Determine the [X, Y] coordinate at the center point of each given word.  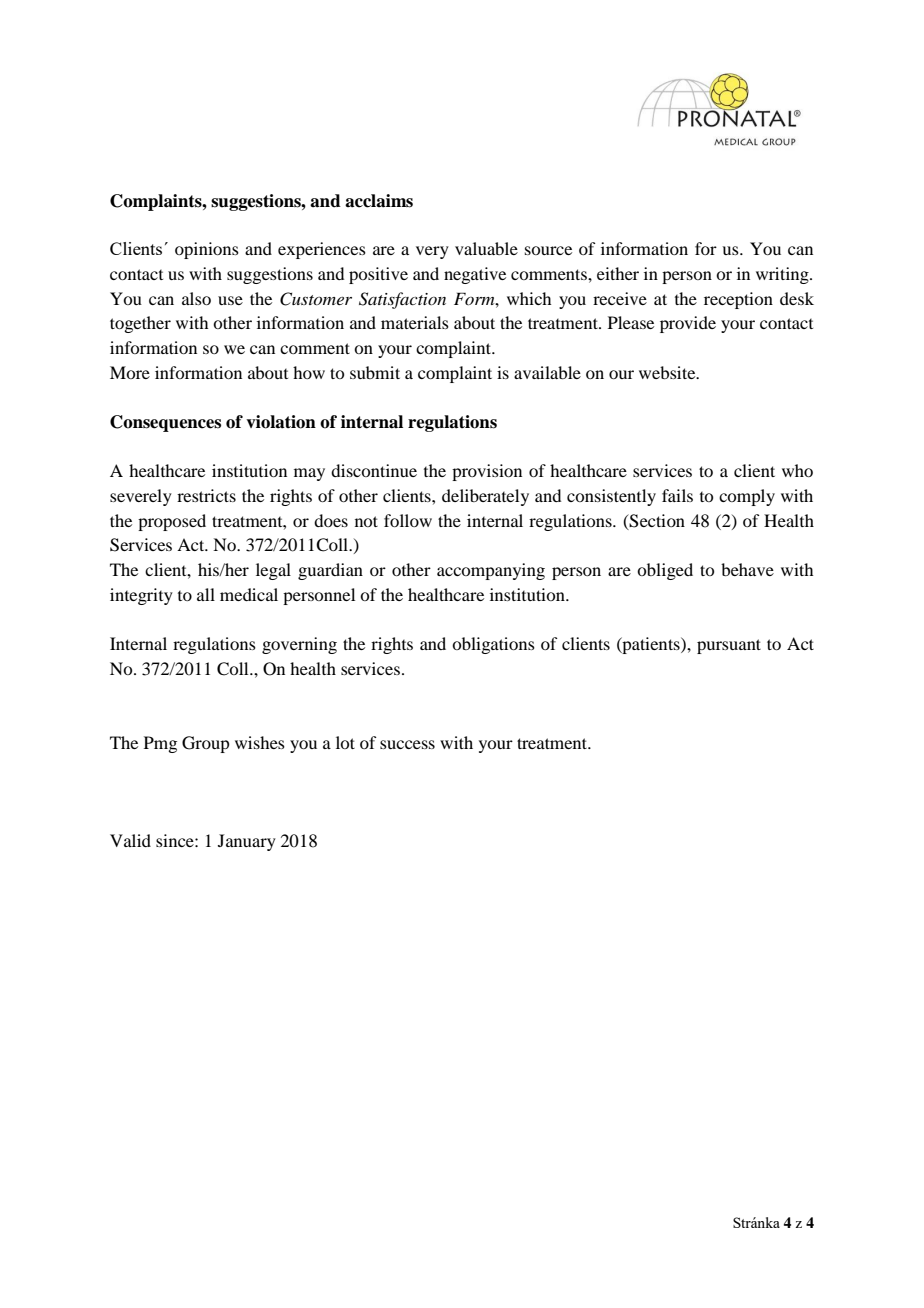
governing [299, 645]
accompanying [491, 571]
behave [747, 569]
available [547, 372]
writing [783, 275]
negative [475, 275]
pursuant [729, 646]
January [247, 842]
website [668, 372]
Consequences [165, 423]
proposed [172, 522]
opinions [207, 250]
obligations [493, 645]
